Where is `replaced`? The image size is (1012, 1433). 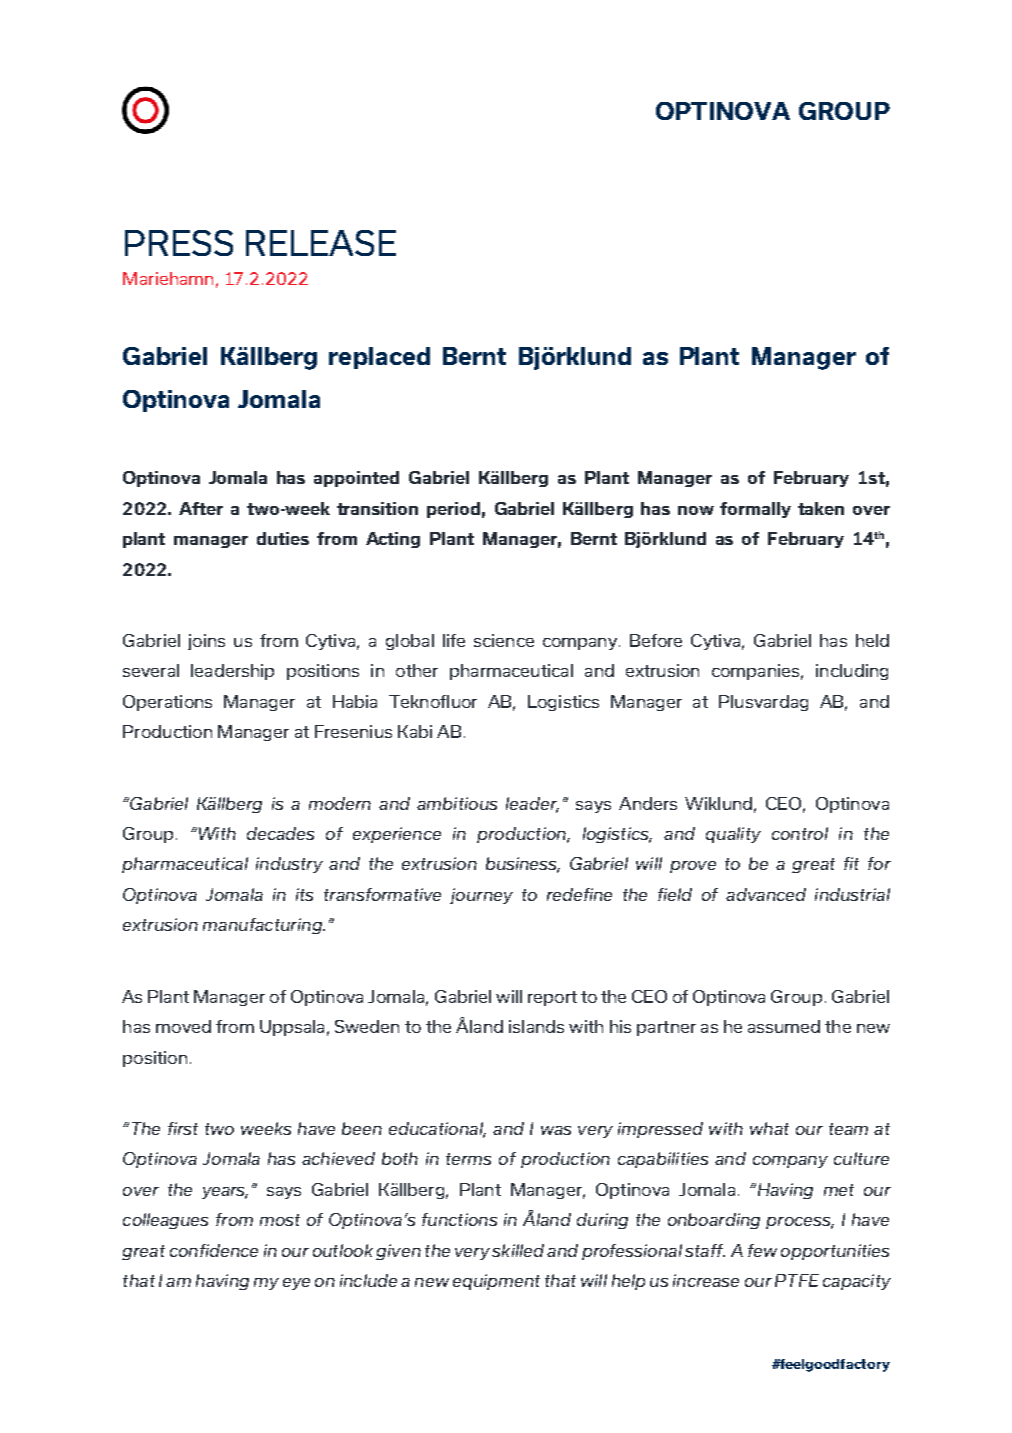
replaced is located at coordinates (379, 358).
